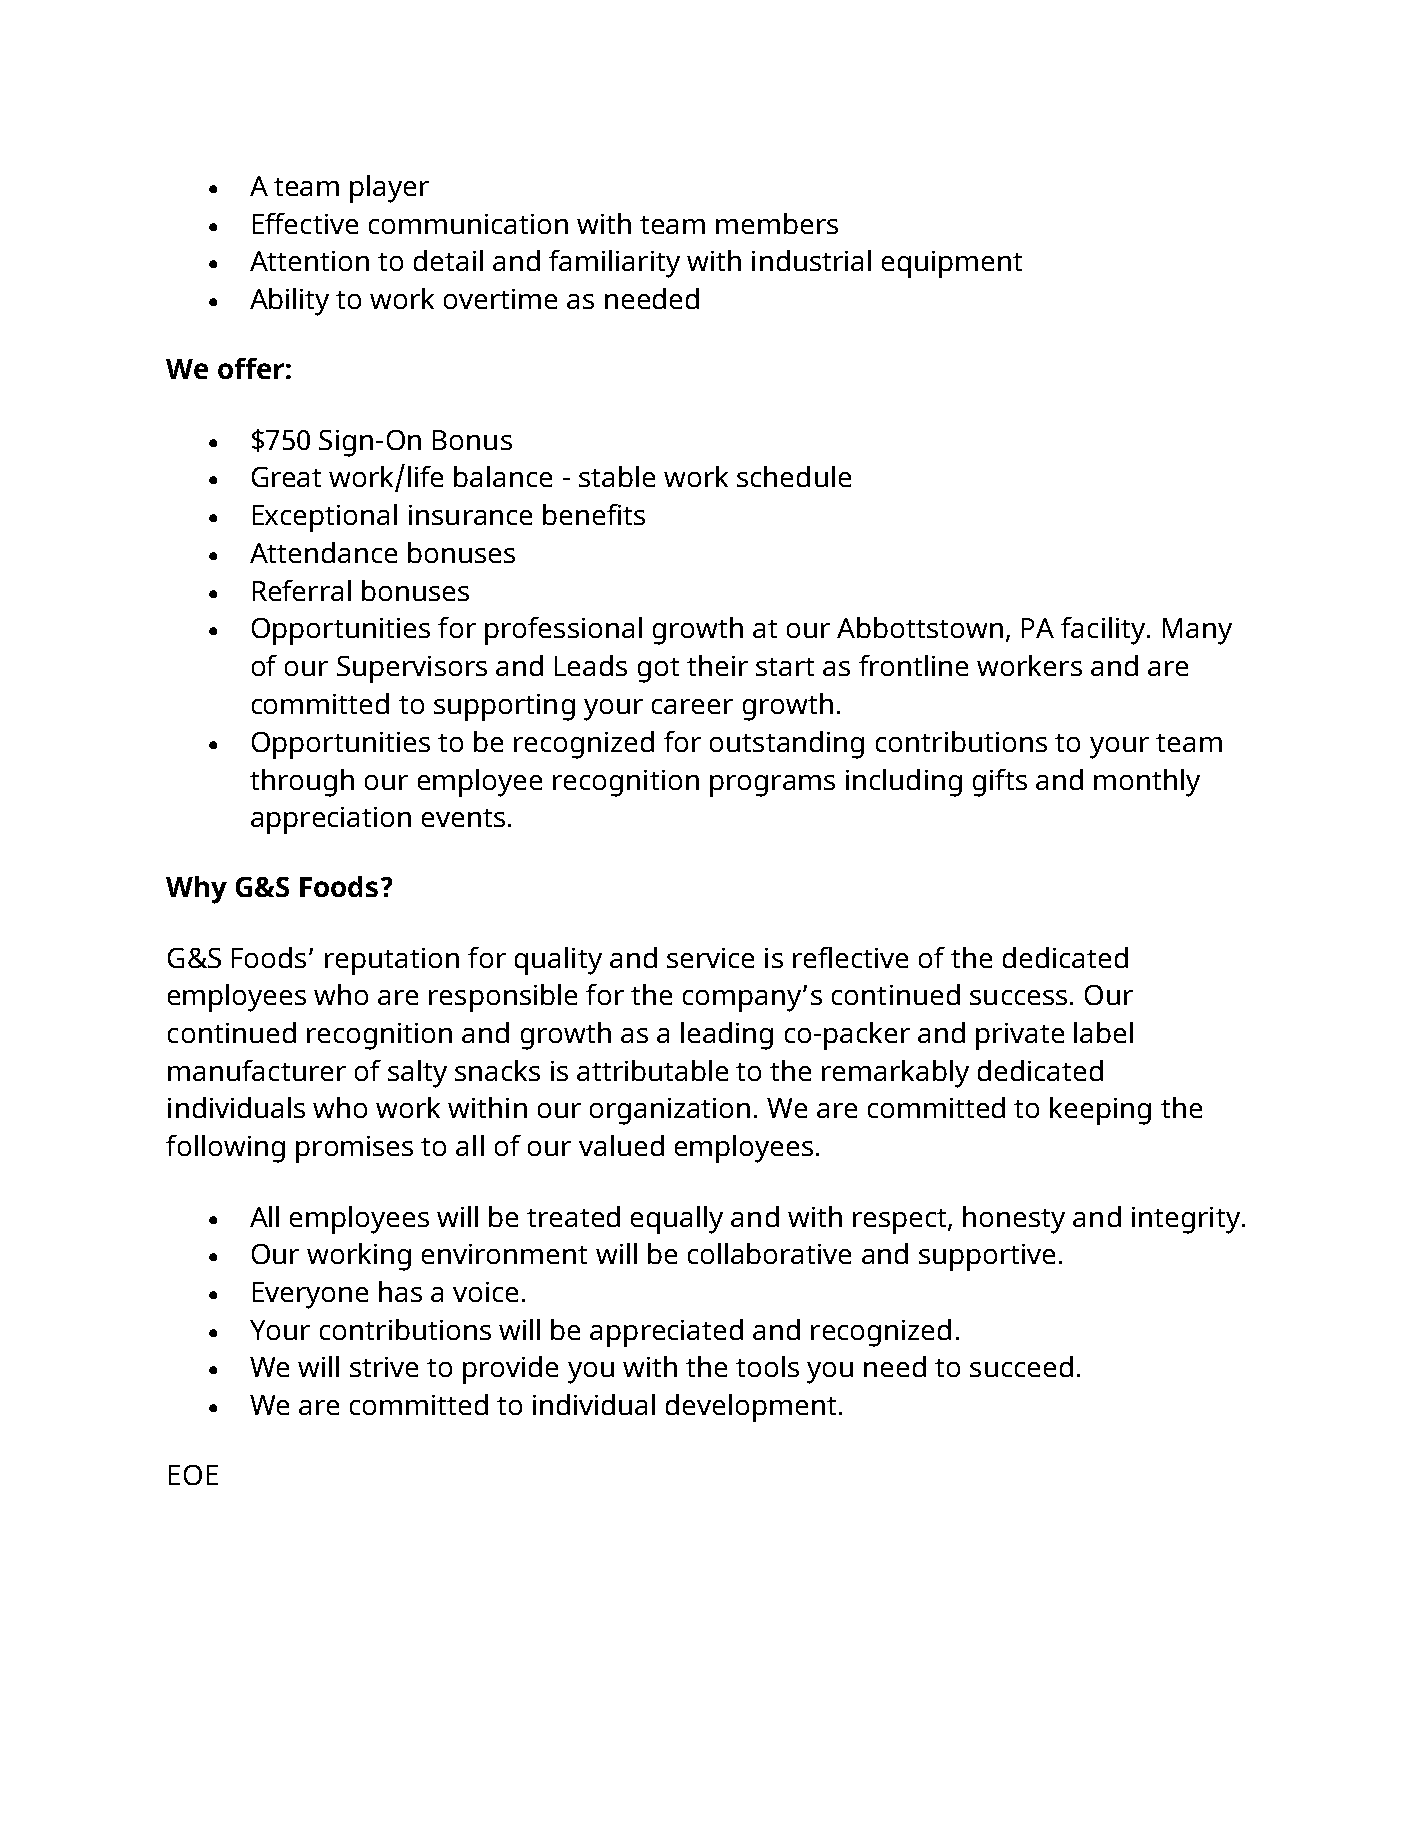 This image has height=1830, width=1414. I want to click on facility, so click(1104, 631).
